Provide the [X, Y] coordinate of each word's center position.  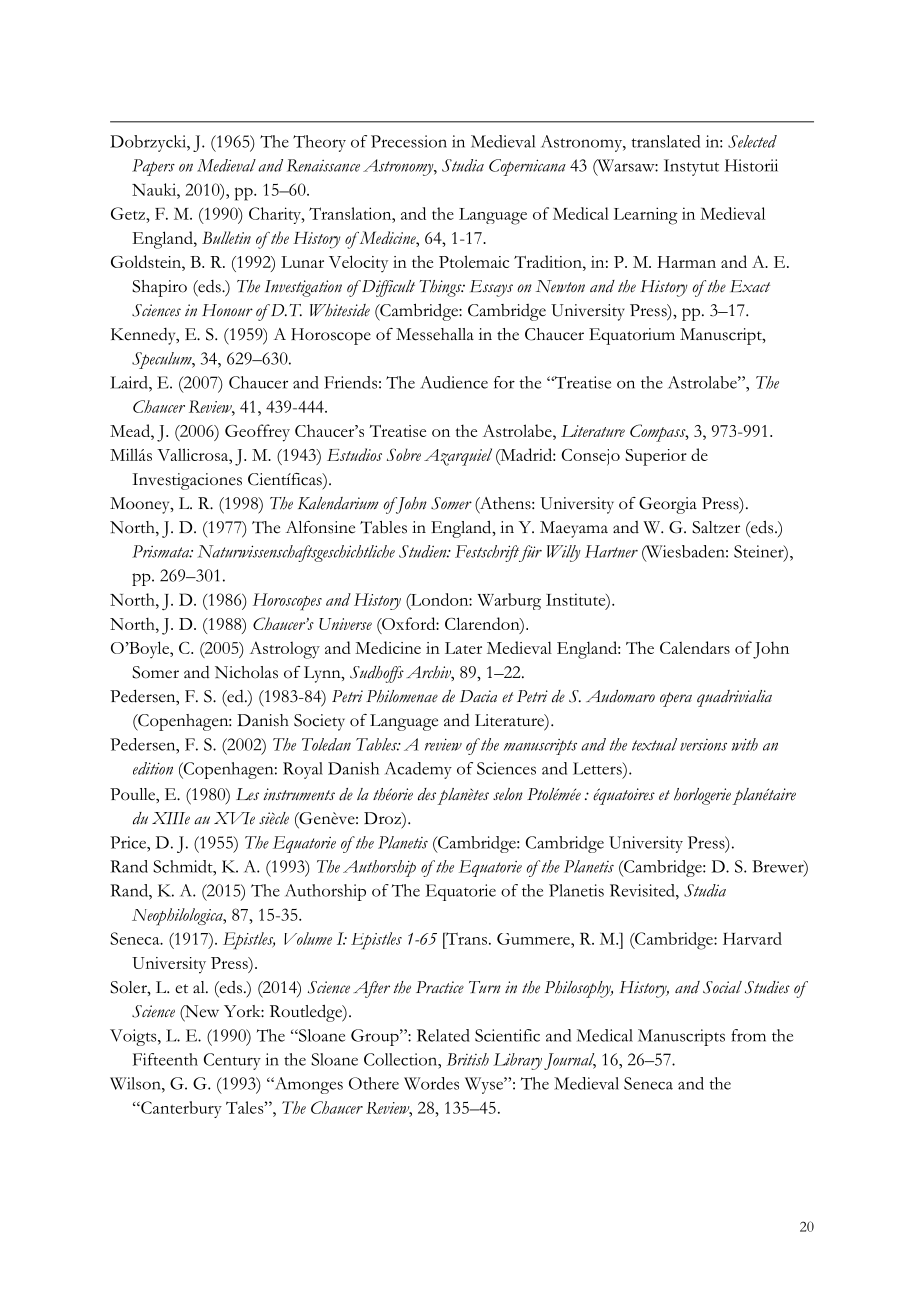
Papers [153, 167]
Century [232, 1061]
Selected [752, 141]
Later [463, 648]
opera [676, 699]
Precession [409, 141]
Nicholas [246, 672]
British [468, 1059]
